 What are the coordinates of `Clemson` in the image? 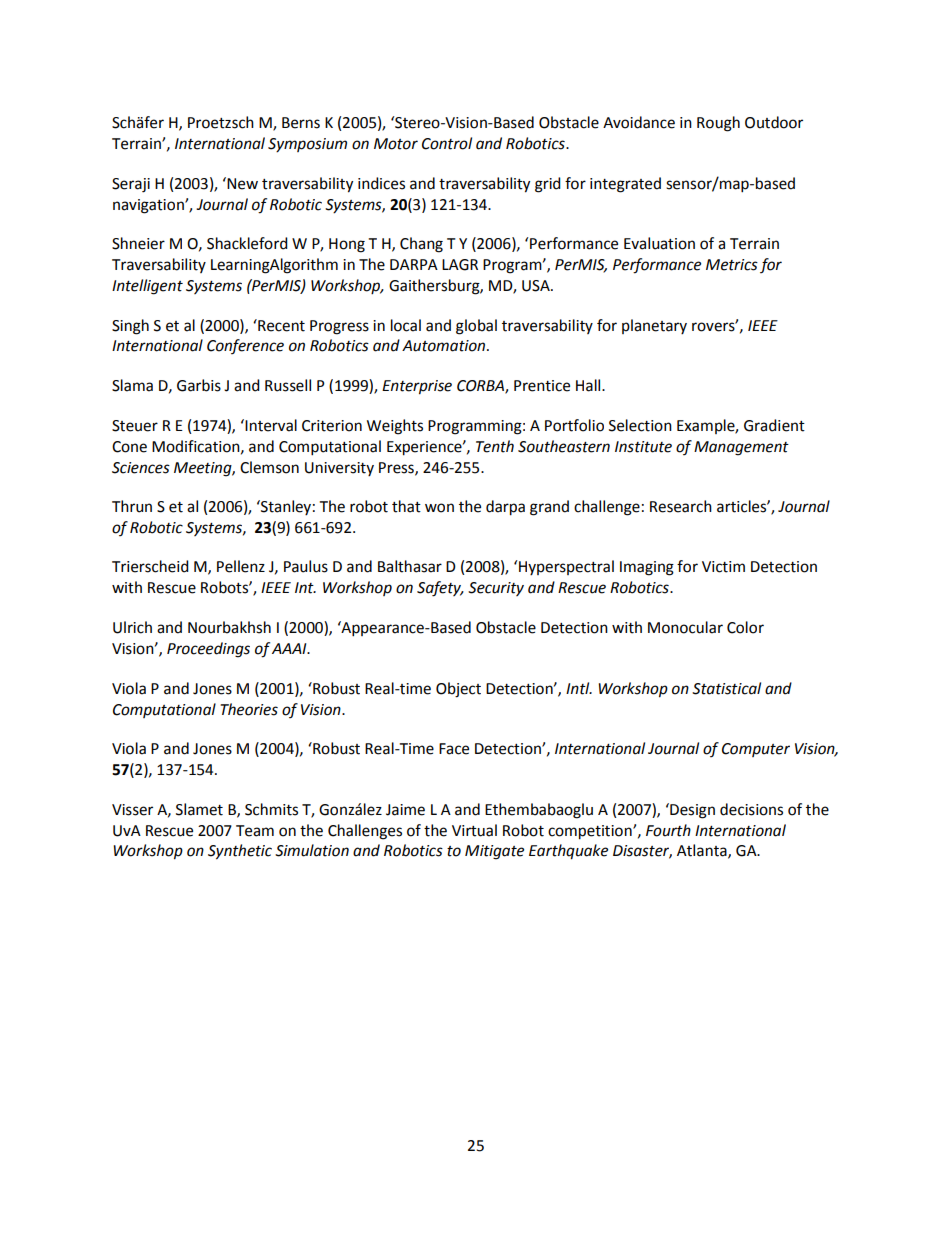 It's located at (269, 467).
